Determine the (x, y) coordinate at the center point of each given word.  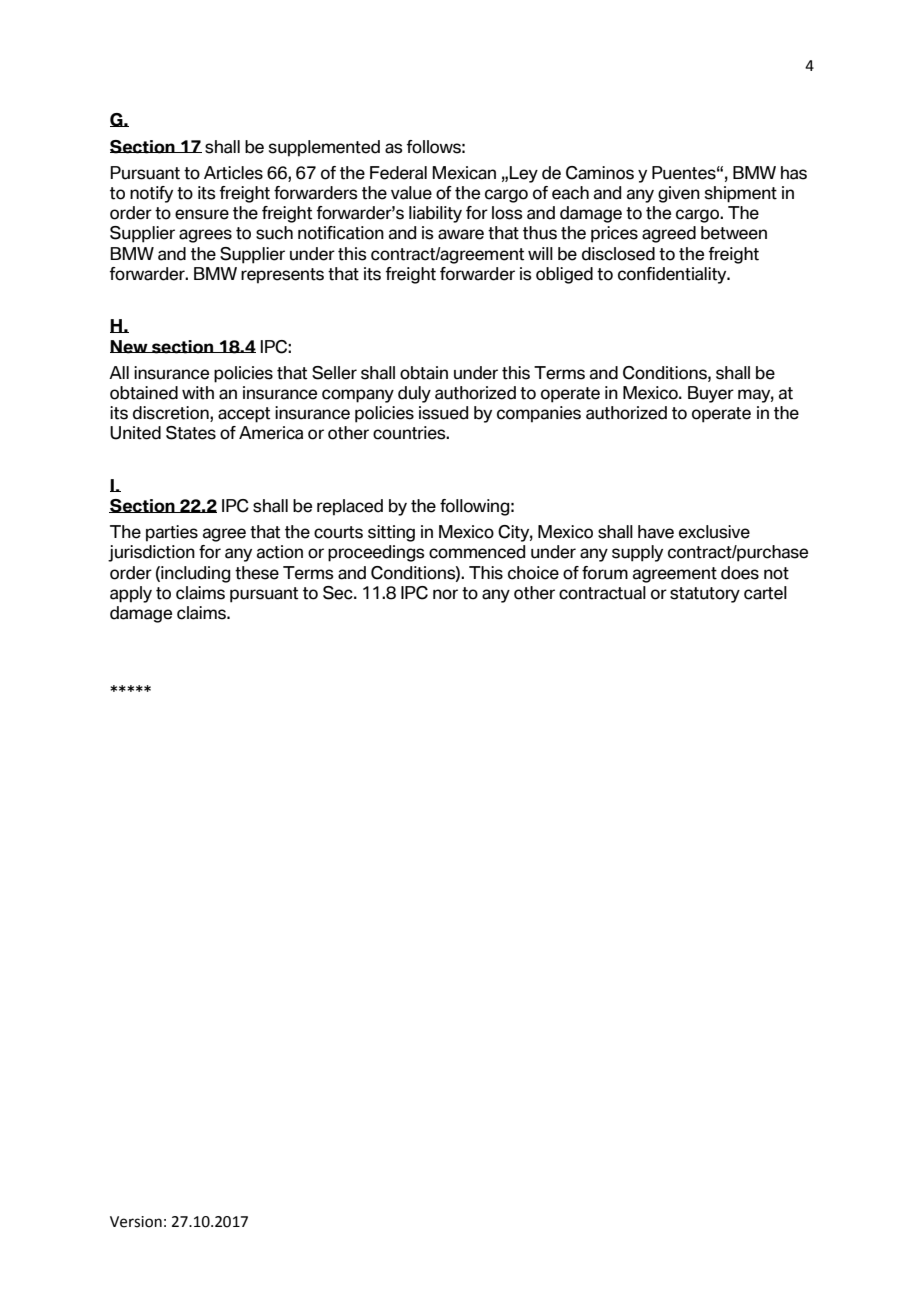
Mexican (464, 173)
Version (136, 1222)
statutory (705, 595)
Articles (233, 173)
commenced (477, 552)
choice (533, 573)
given (679, 194)
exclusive (714, 532)
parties (172, 533)
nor (445, 594)
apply (131, 594)
